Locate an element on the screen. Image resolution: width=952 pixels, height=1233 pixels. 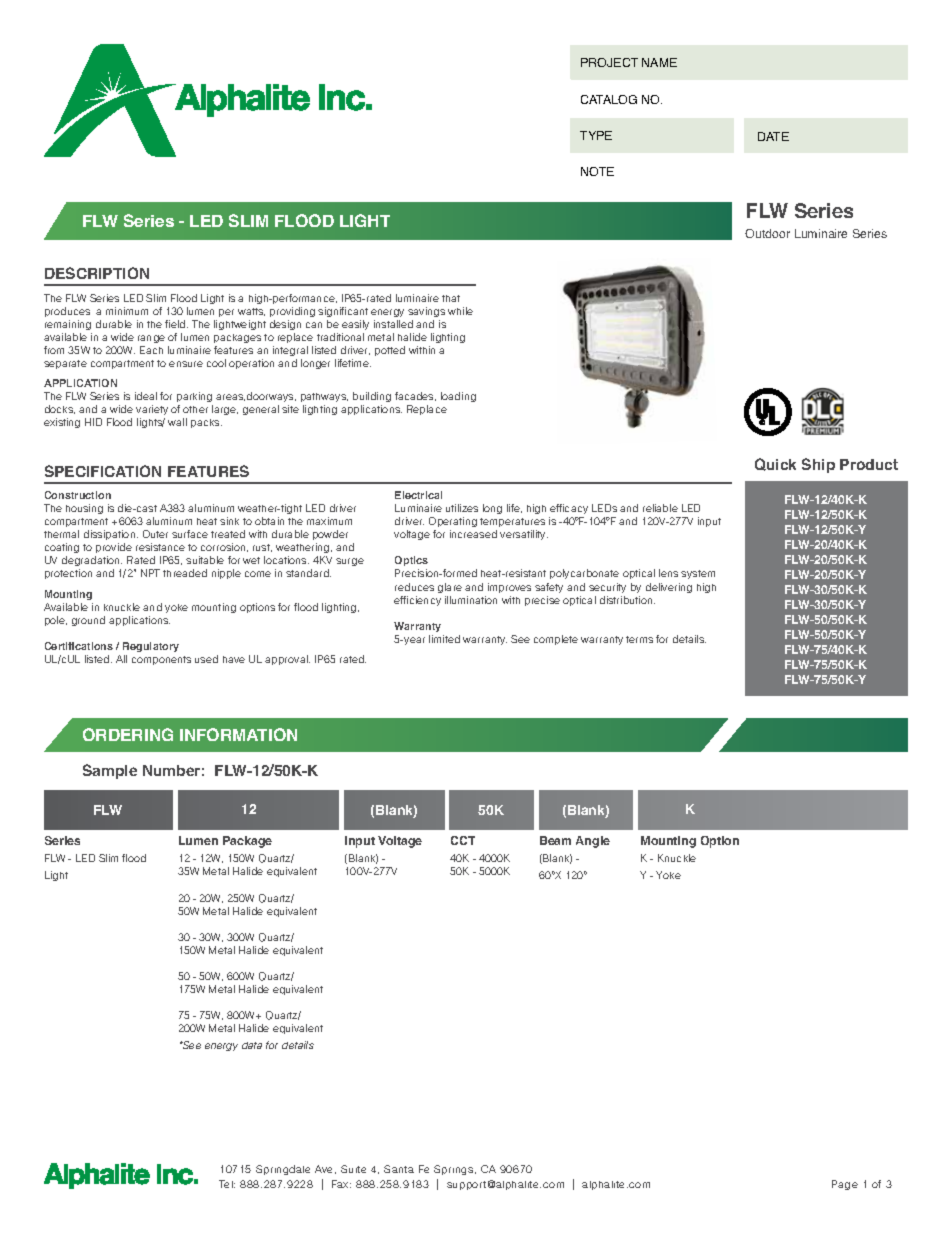
limited is located at coordinates (444, 639).
